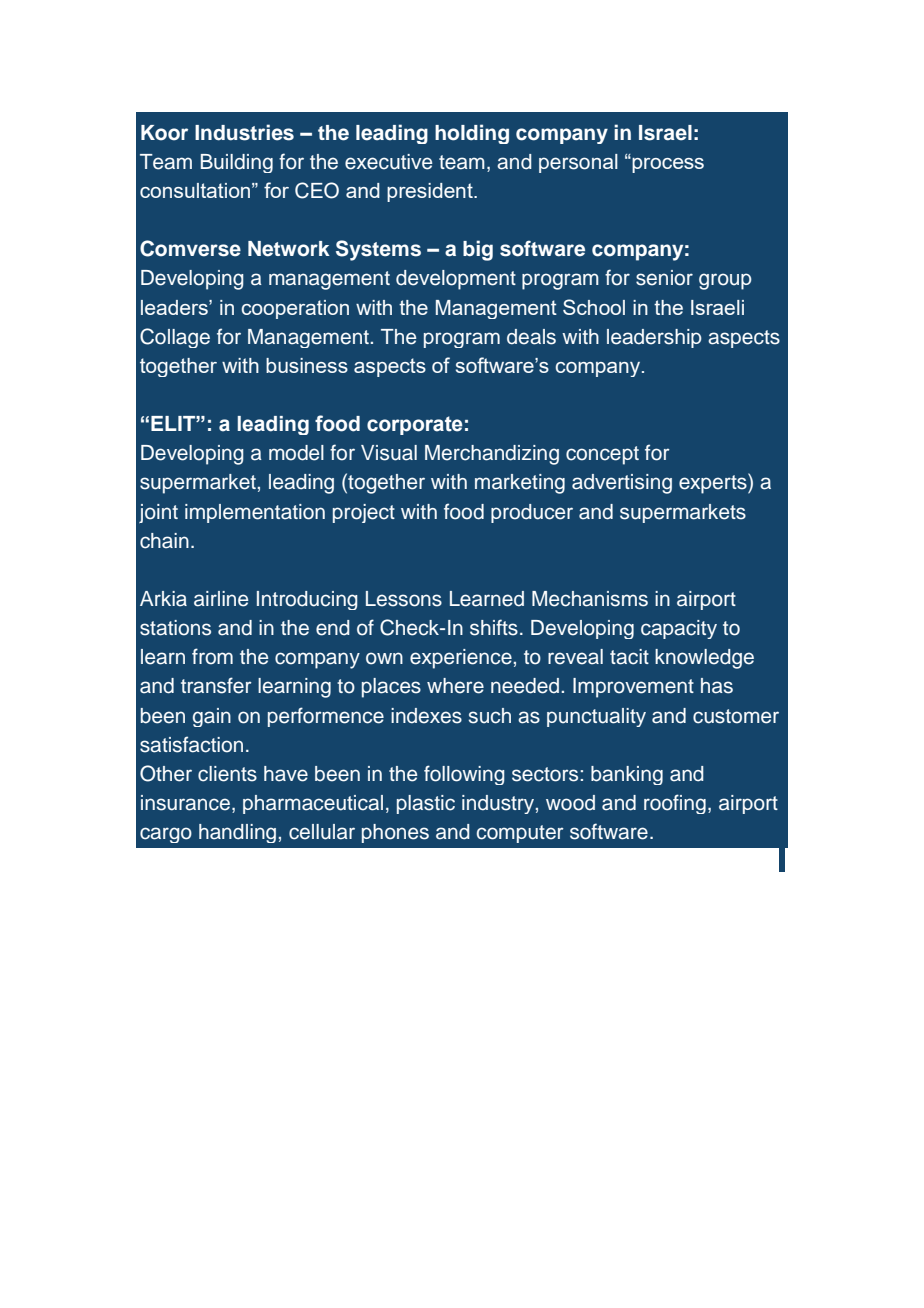 The height and width of the screenshot is (1308, 924). What do you see at coordinates (520, 484) in the screenshot?
I see `marketing` at bounding box center [520, 484].
